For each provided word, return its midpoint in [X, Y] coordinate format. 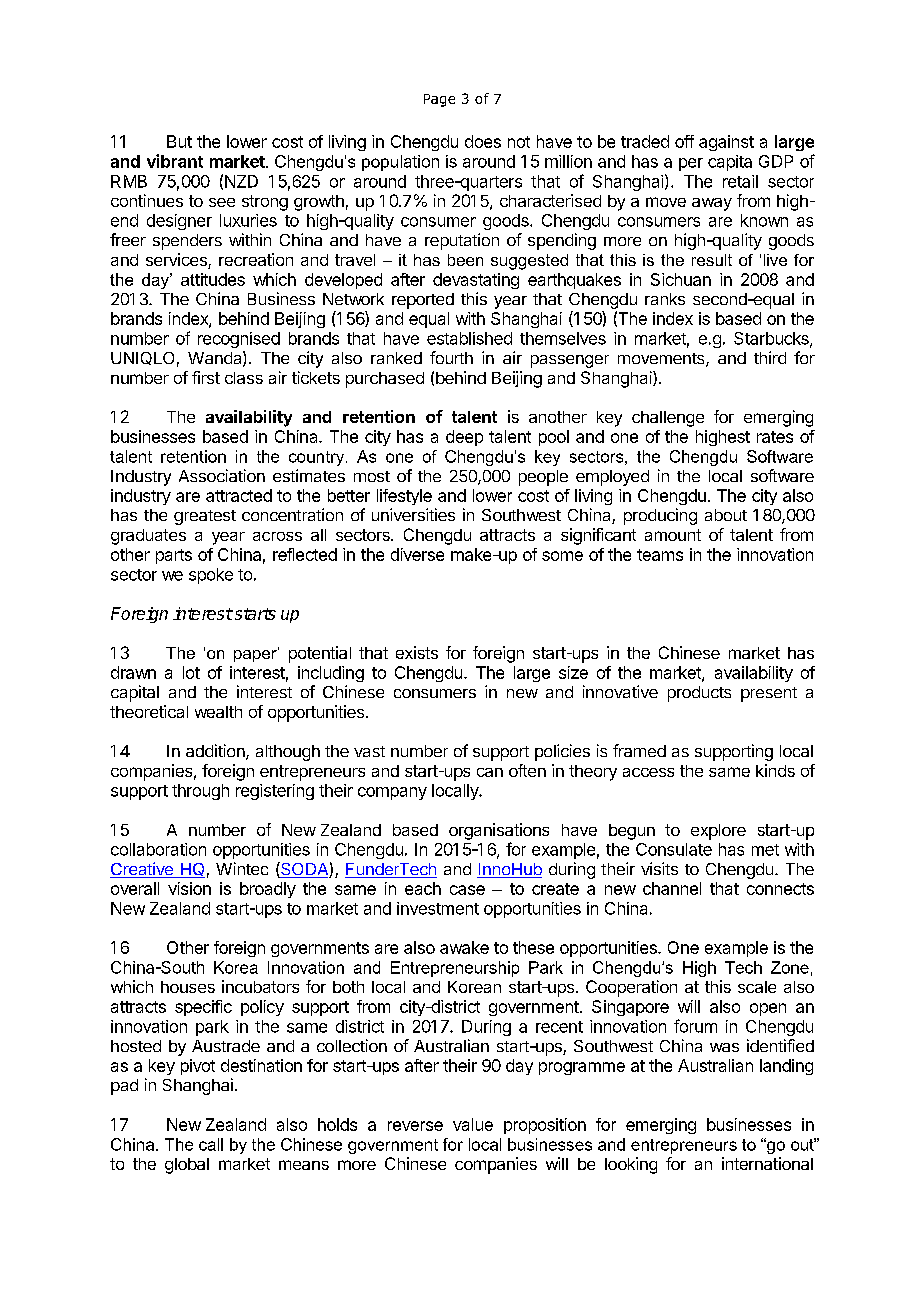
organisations [499, 831]
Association [222, 475]
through [200, 792]
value [473, 1124]
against [726, 143]
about [726, 515]
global [187, 1166]
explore [718, 832]
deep [464, 438]
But [179, 141]
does [483, 141]
